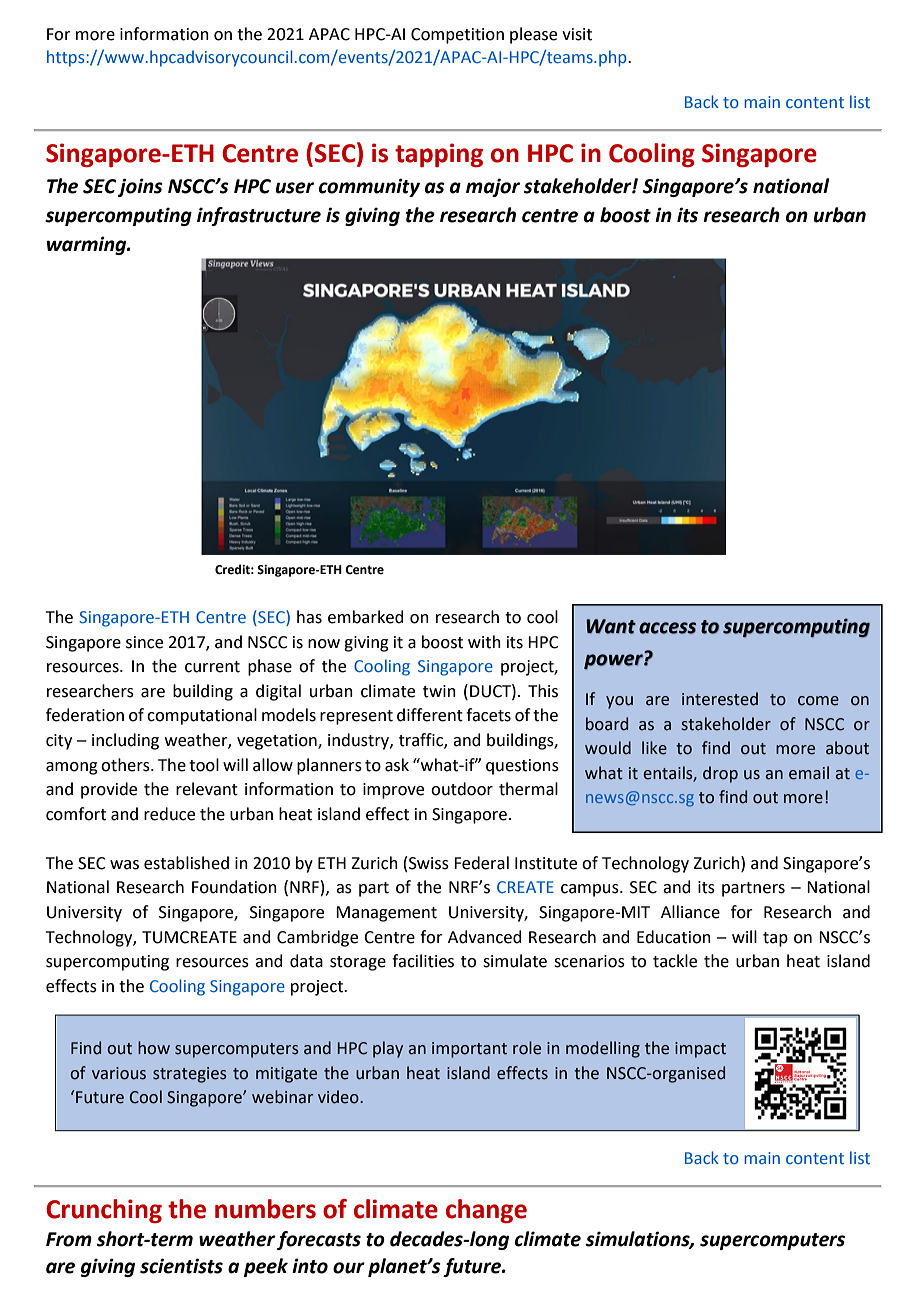 The image size is (924, 1308). Describe the element at coordinates (484, 642) in the image. I see `with` at that location.
